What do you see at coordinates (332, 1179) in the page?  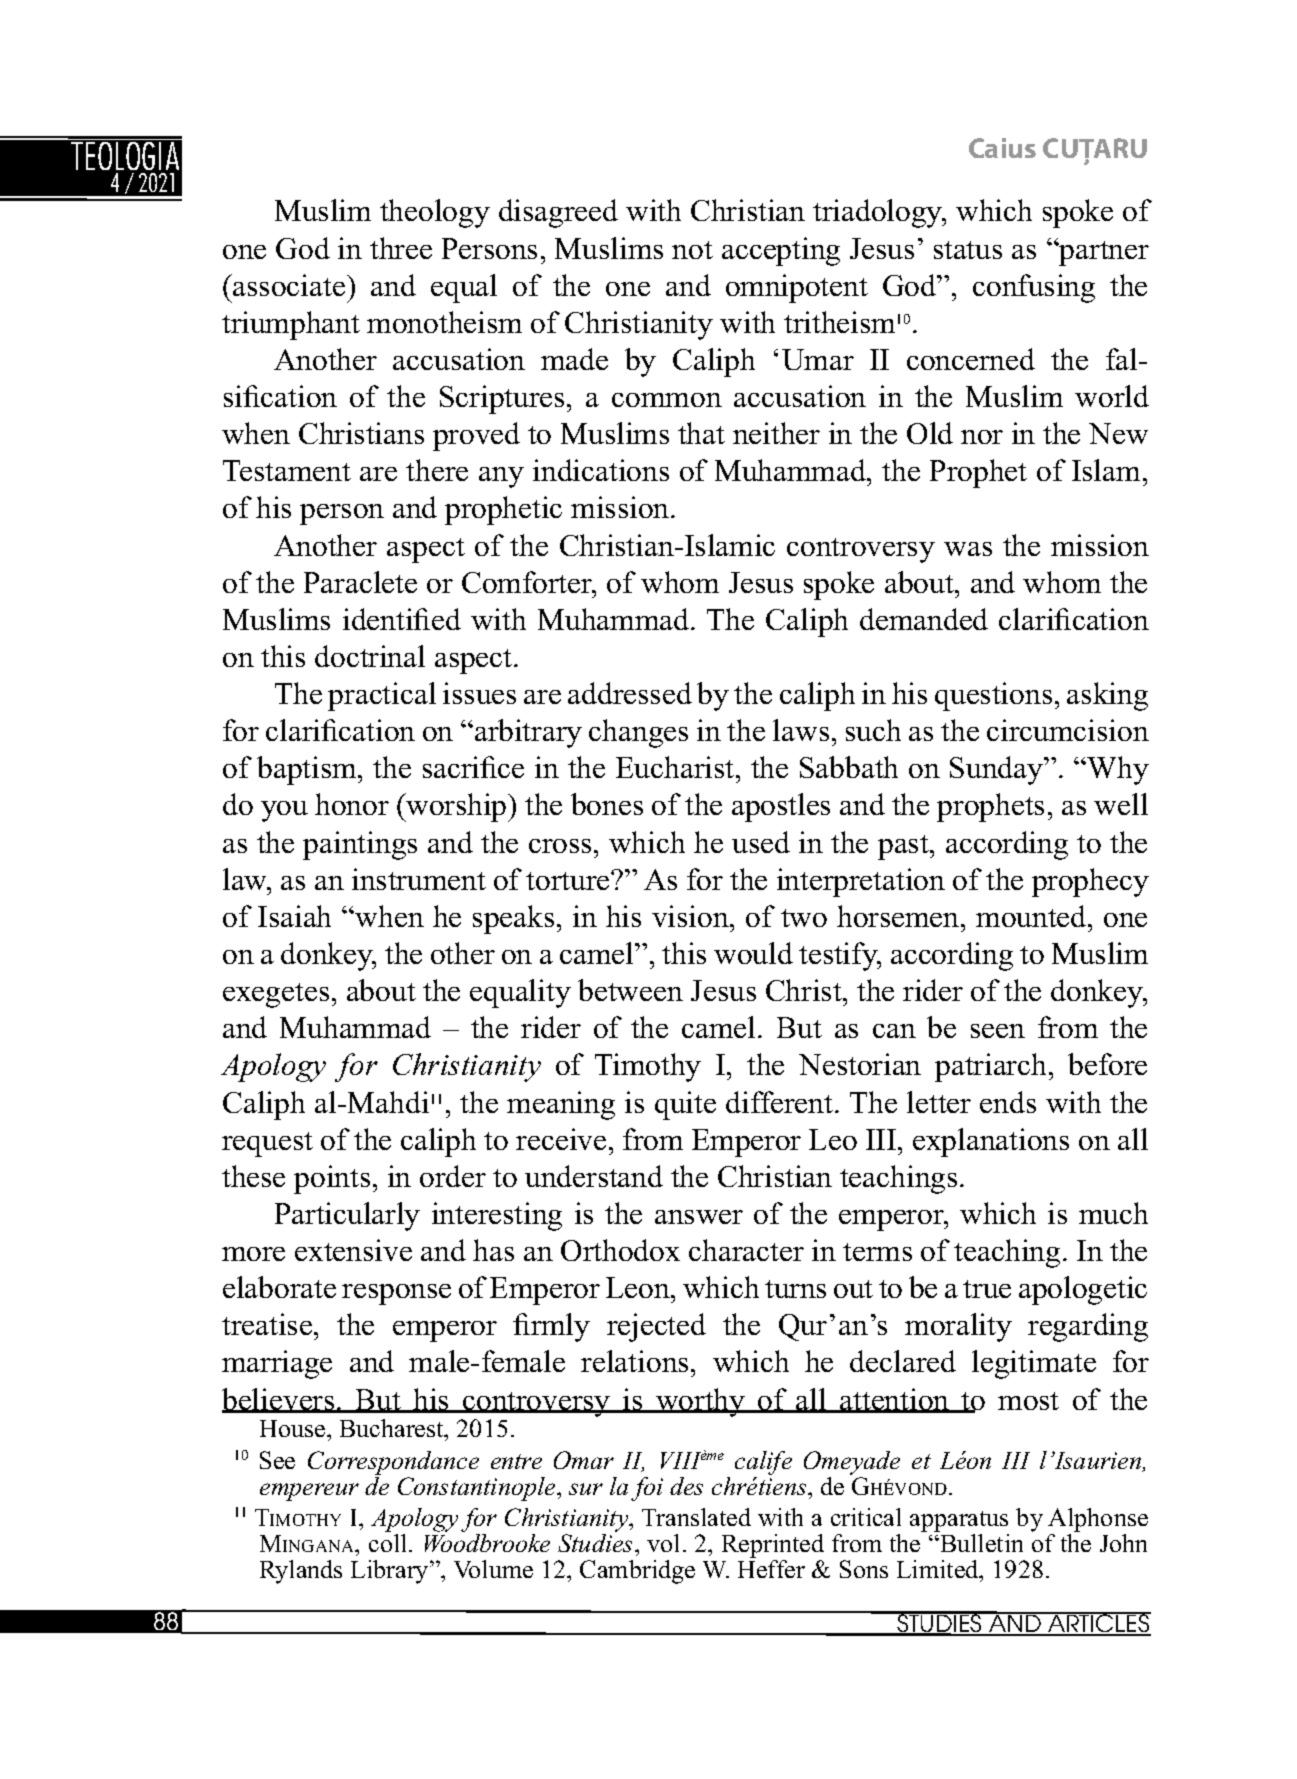 I see `points` at bounding box center [332, 1179].
